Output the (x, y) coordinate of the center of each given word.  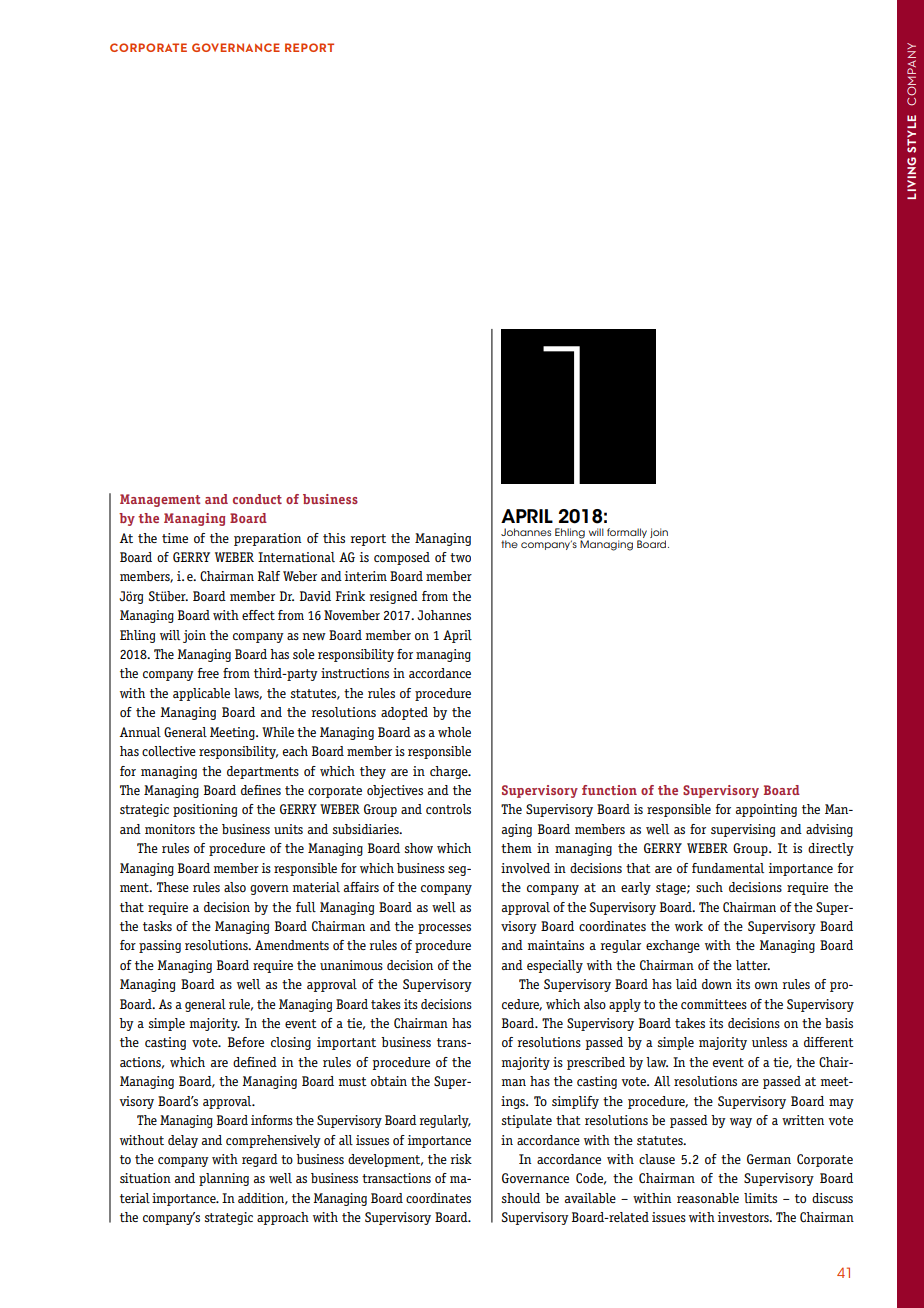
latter (753, 965)
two (460, 557)
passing (160, 946)
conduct (257, 499)
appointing (766, 810)
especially (555, 966)
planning (224, 1179)
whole (454, 732)
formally (627, 533)
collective (169, 751)
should (521, 1198)
